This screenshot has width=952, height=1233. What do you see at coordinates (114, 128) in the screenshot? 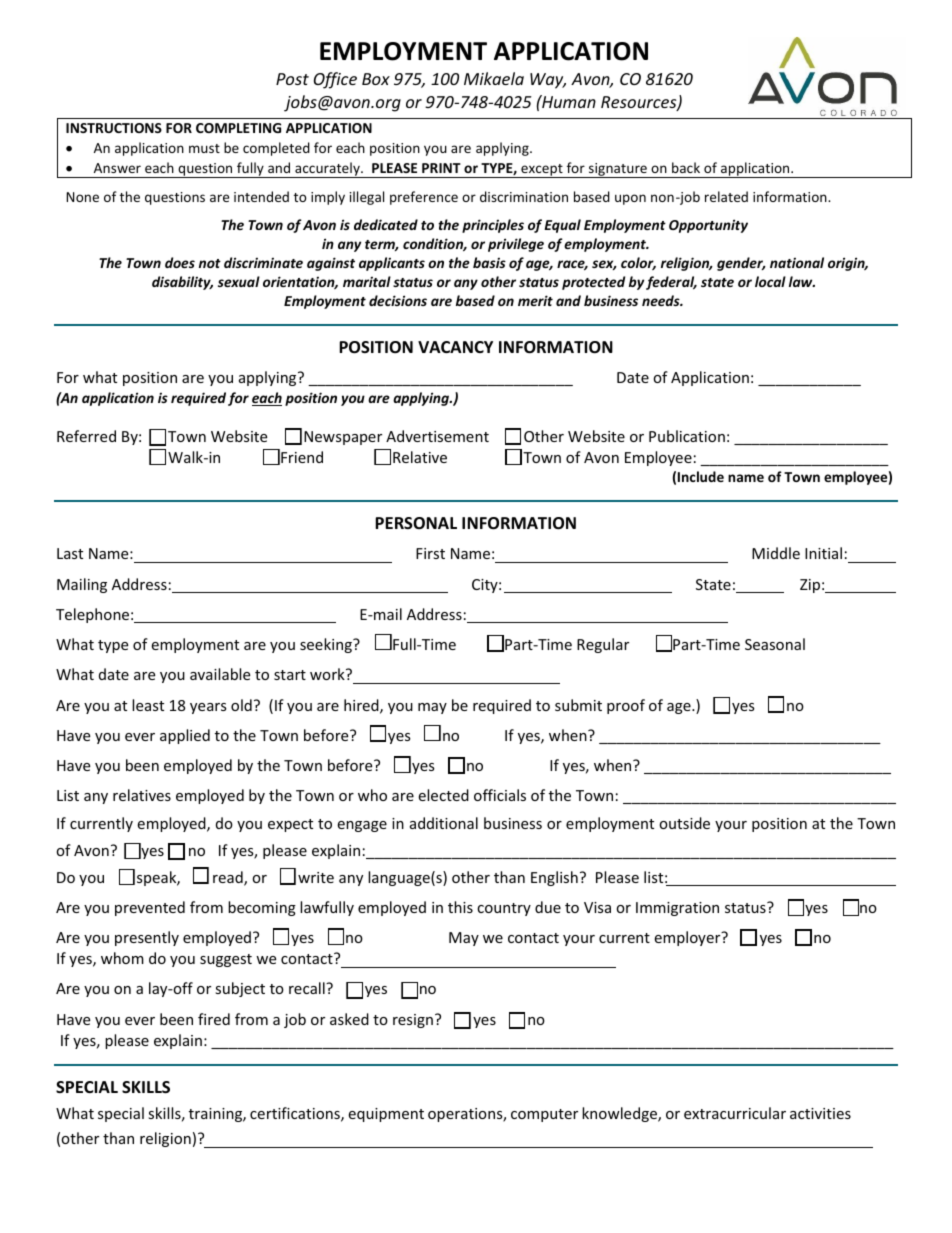
I see `INSTRUCTIONS` at bounding box center [114, 128].
